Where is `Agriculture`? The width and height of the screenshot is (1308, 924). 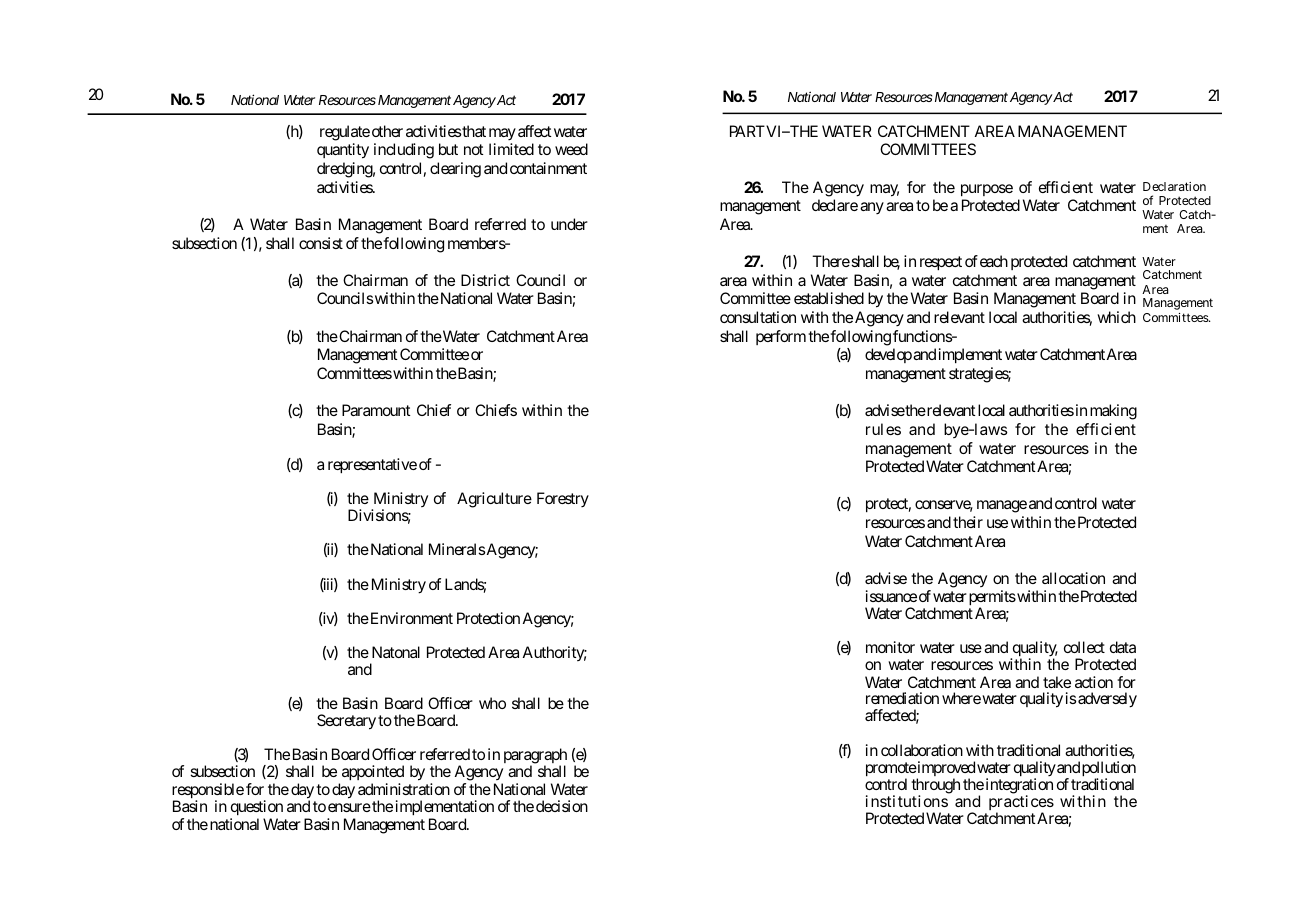
Agriculture is located at coordinates (494, 500).
